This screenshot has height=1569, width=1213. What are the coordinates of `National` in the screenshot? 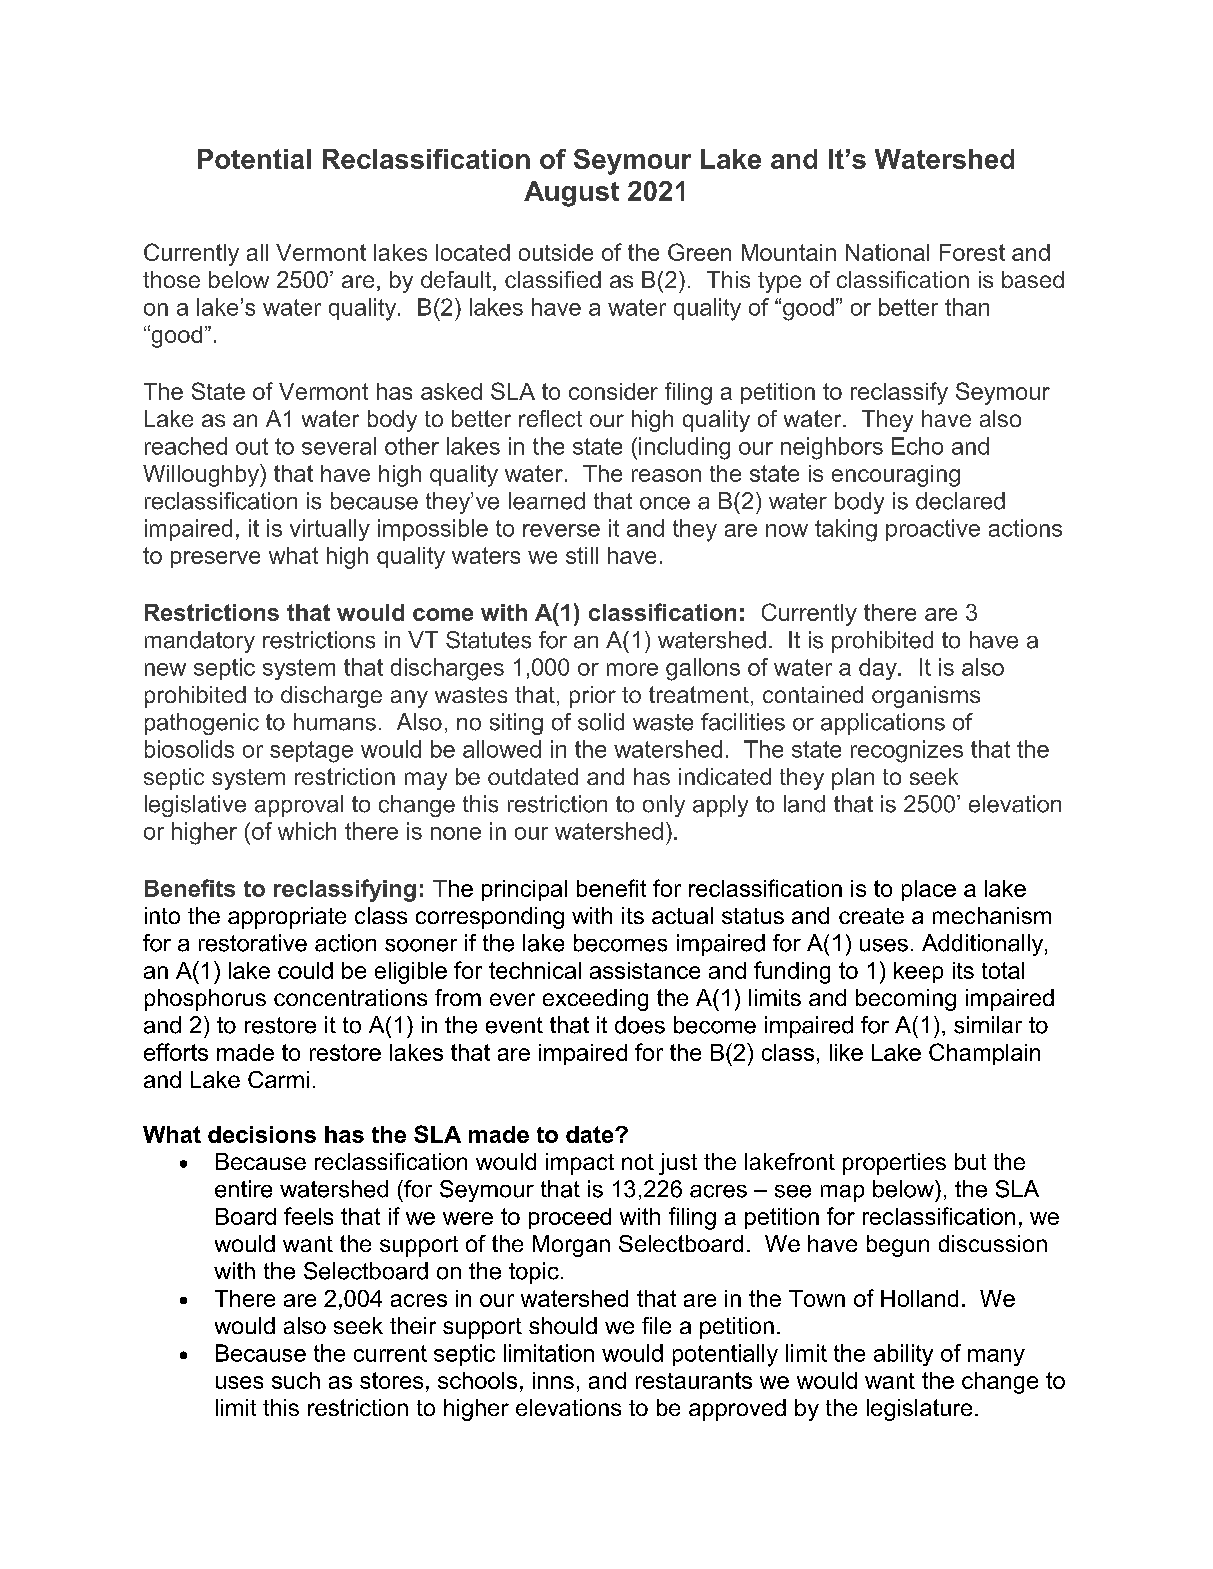 It's located at (887, 252).
